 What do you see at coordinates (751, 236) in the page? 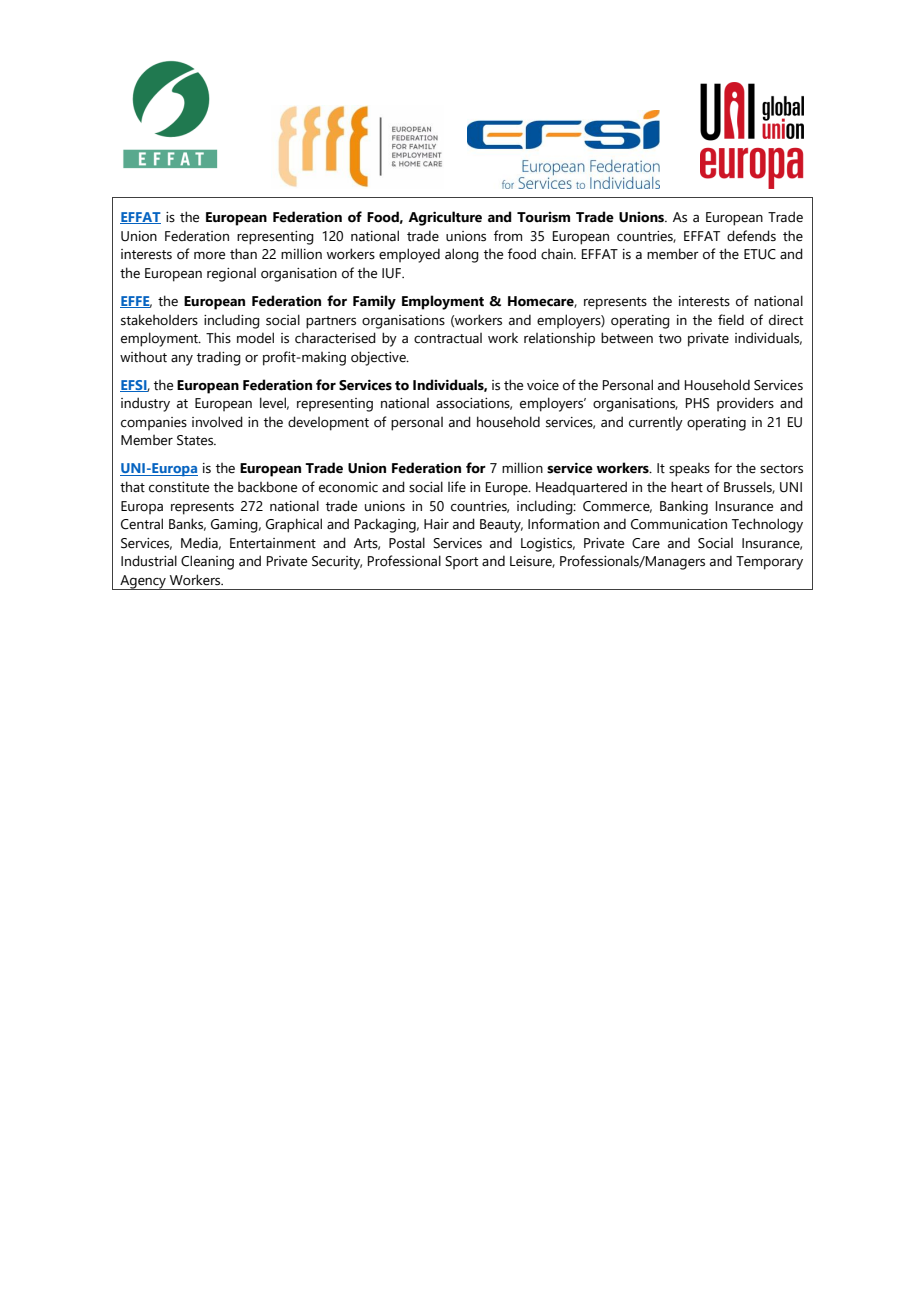
I see `defends` at bounding box center [751, 236].
